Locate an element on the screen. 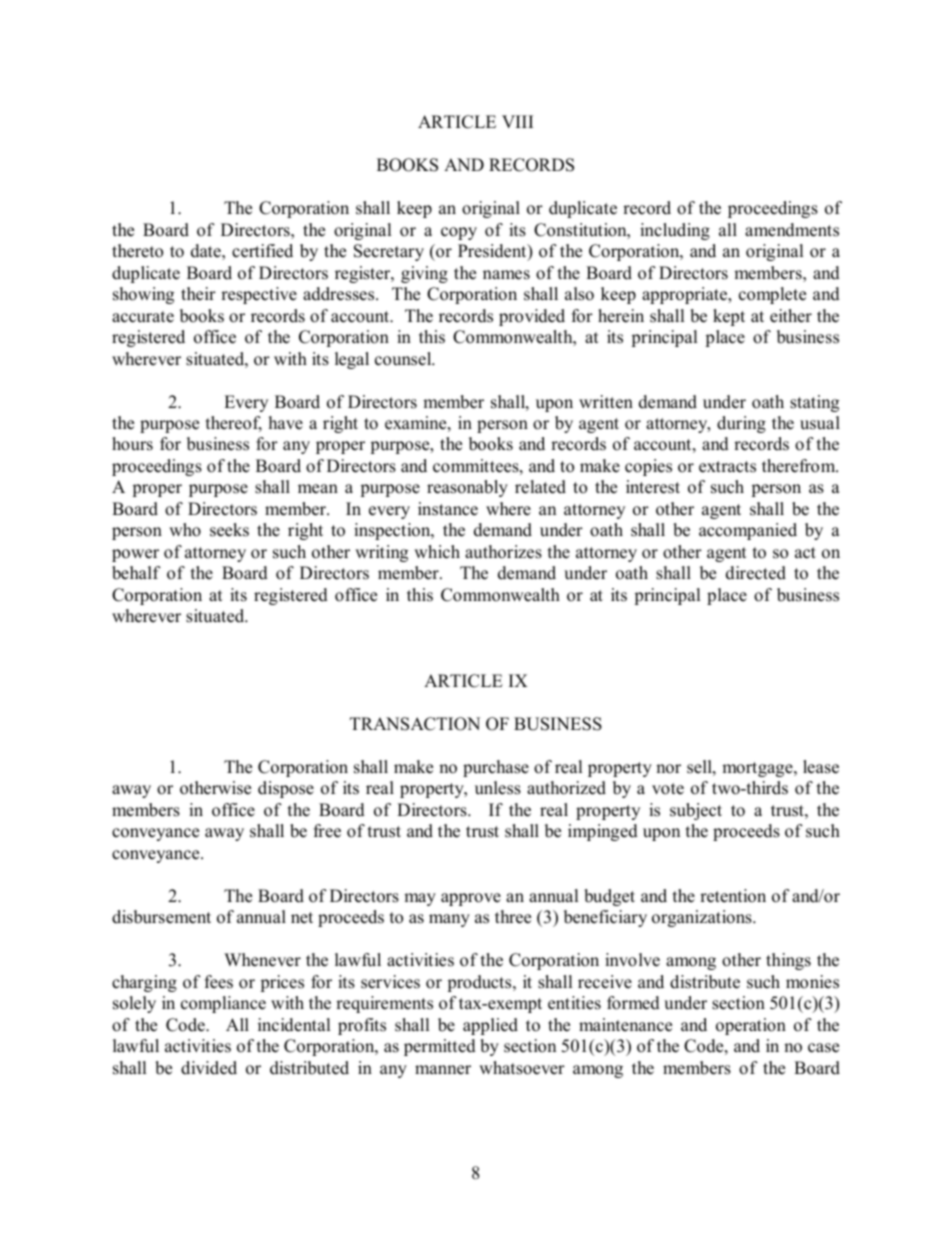 This screenshot has height=1233, width=952. behalf is located at coordinates (136, 573).
